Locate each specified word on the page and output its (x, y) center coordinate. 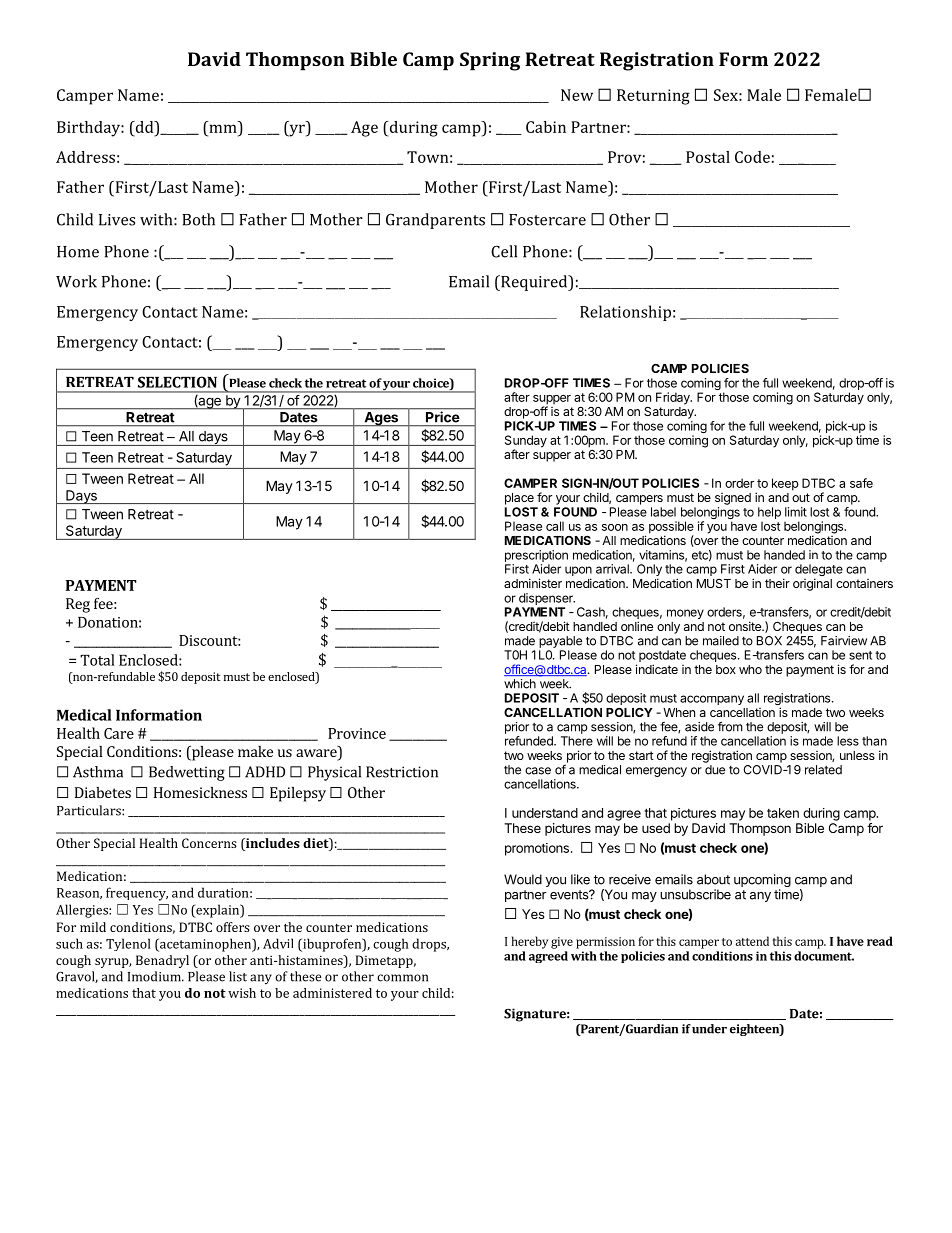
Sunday (526, 442)
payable (560, 642)
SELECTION (177, 382)
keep (785, 484)
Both (198, 219)
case (538, 771)
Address (85, 157)
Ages (381, 419)
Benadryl (162, 961)
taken (783, 813)
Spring (490, 61)
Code (752, 157)
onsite (746, 626)
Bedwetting (187, 773)
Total (97, 660)
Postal (708, 157)
